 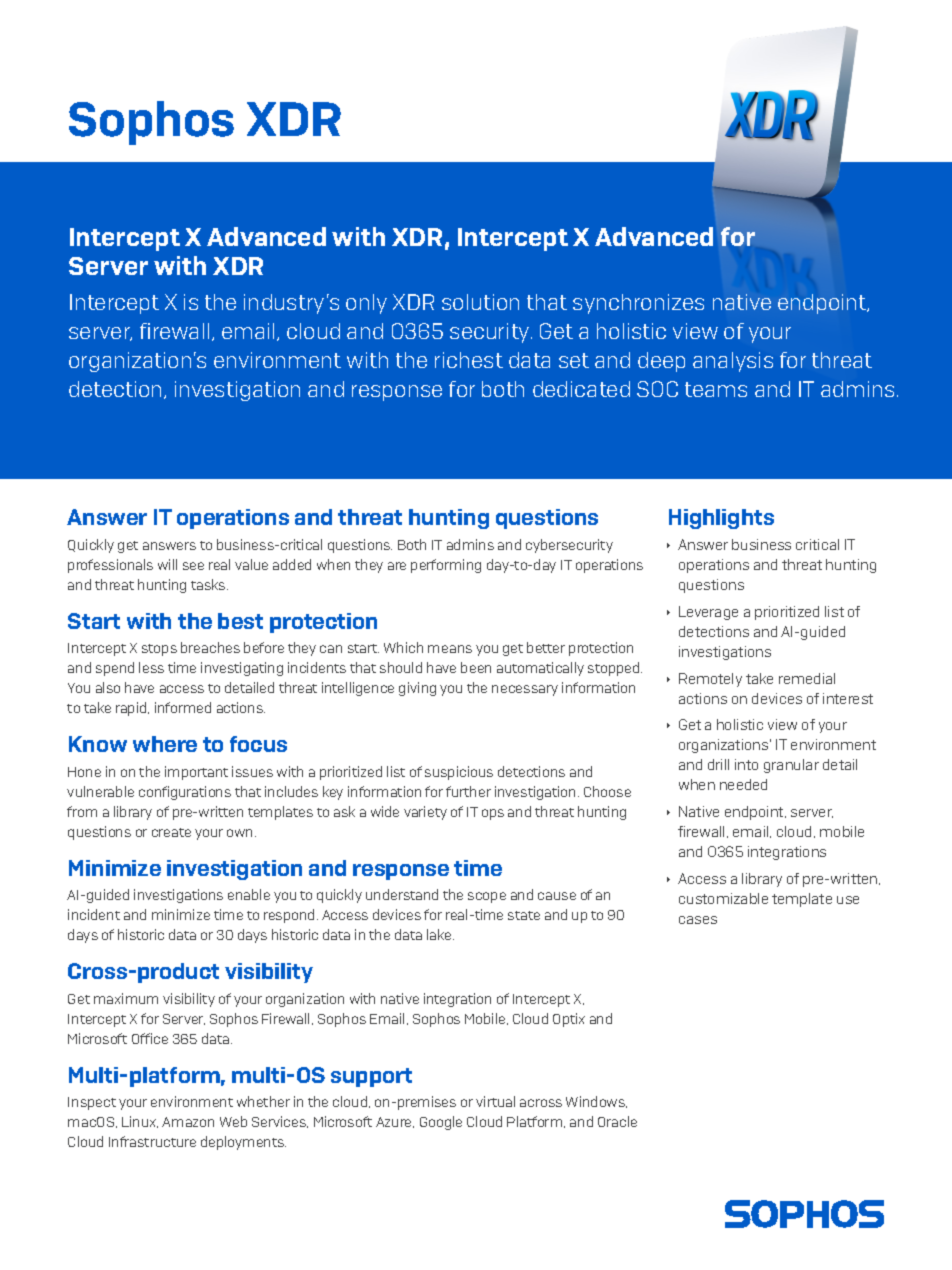 I want to click on Amazon, so click(x=188, y=1122).
